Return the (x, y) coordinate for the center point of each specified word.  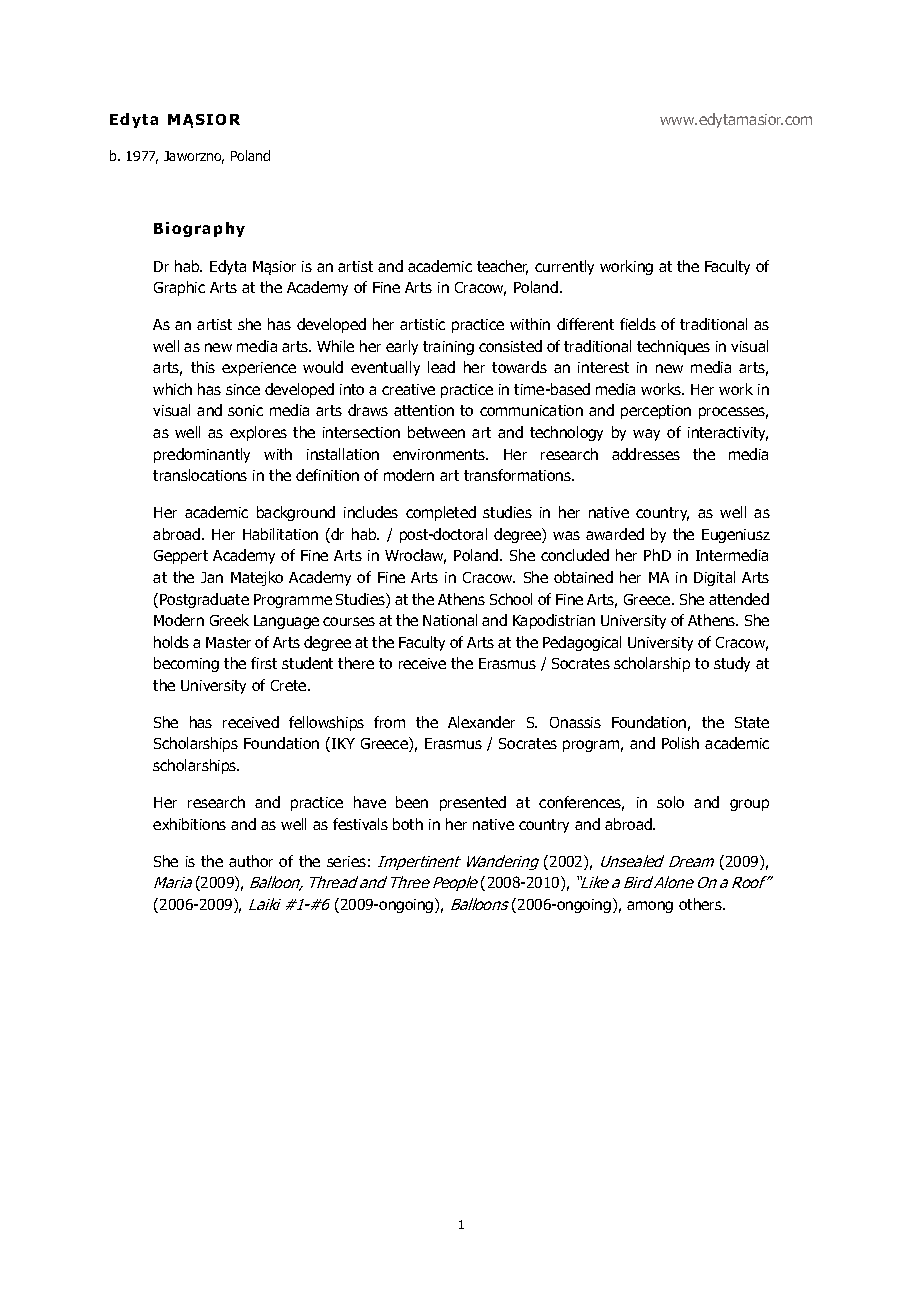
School (511, 599)
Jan (212, 577)
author (251, 861)
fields (638, 324)
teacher (502, 267)
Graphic (179, 288)
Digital (714, 578)
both (408, 824)
